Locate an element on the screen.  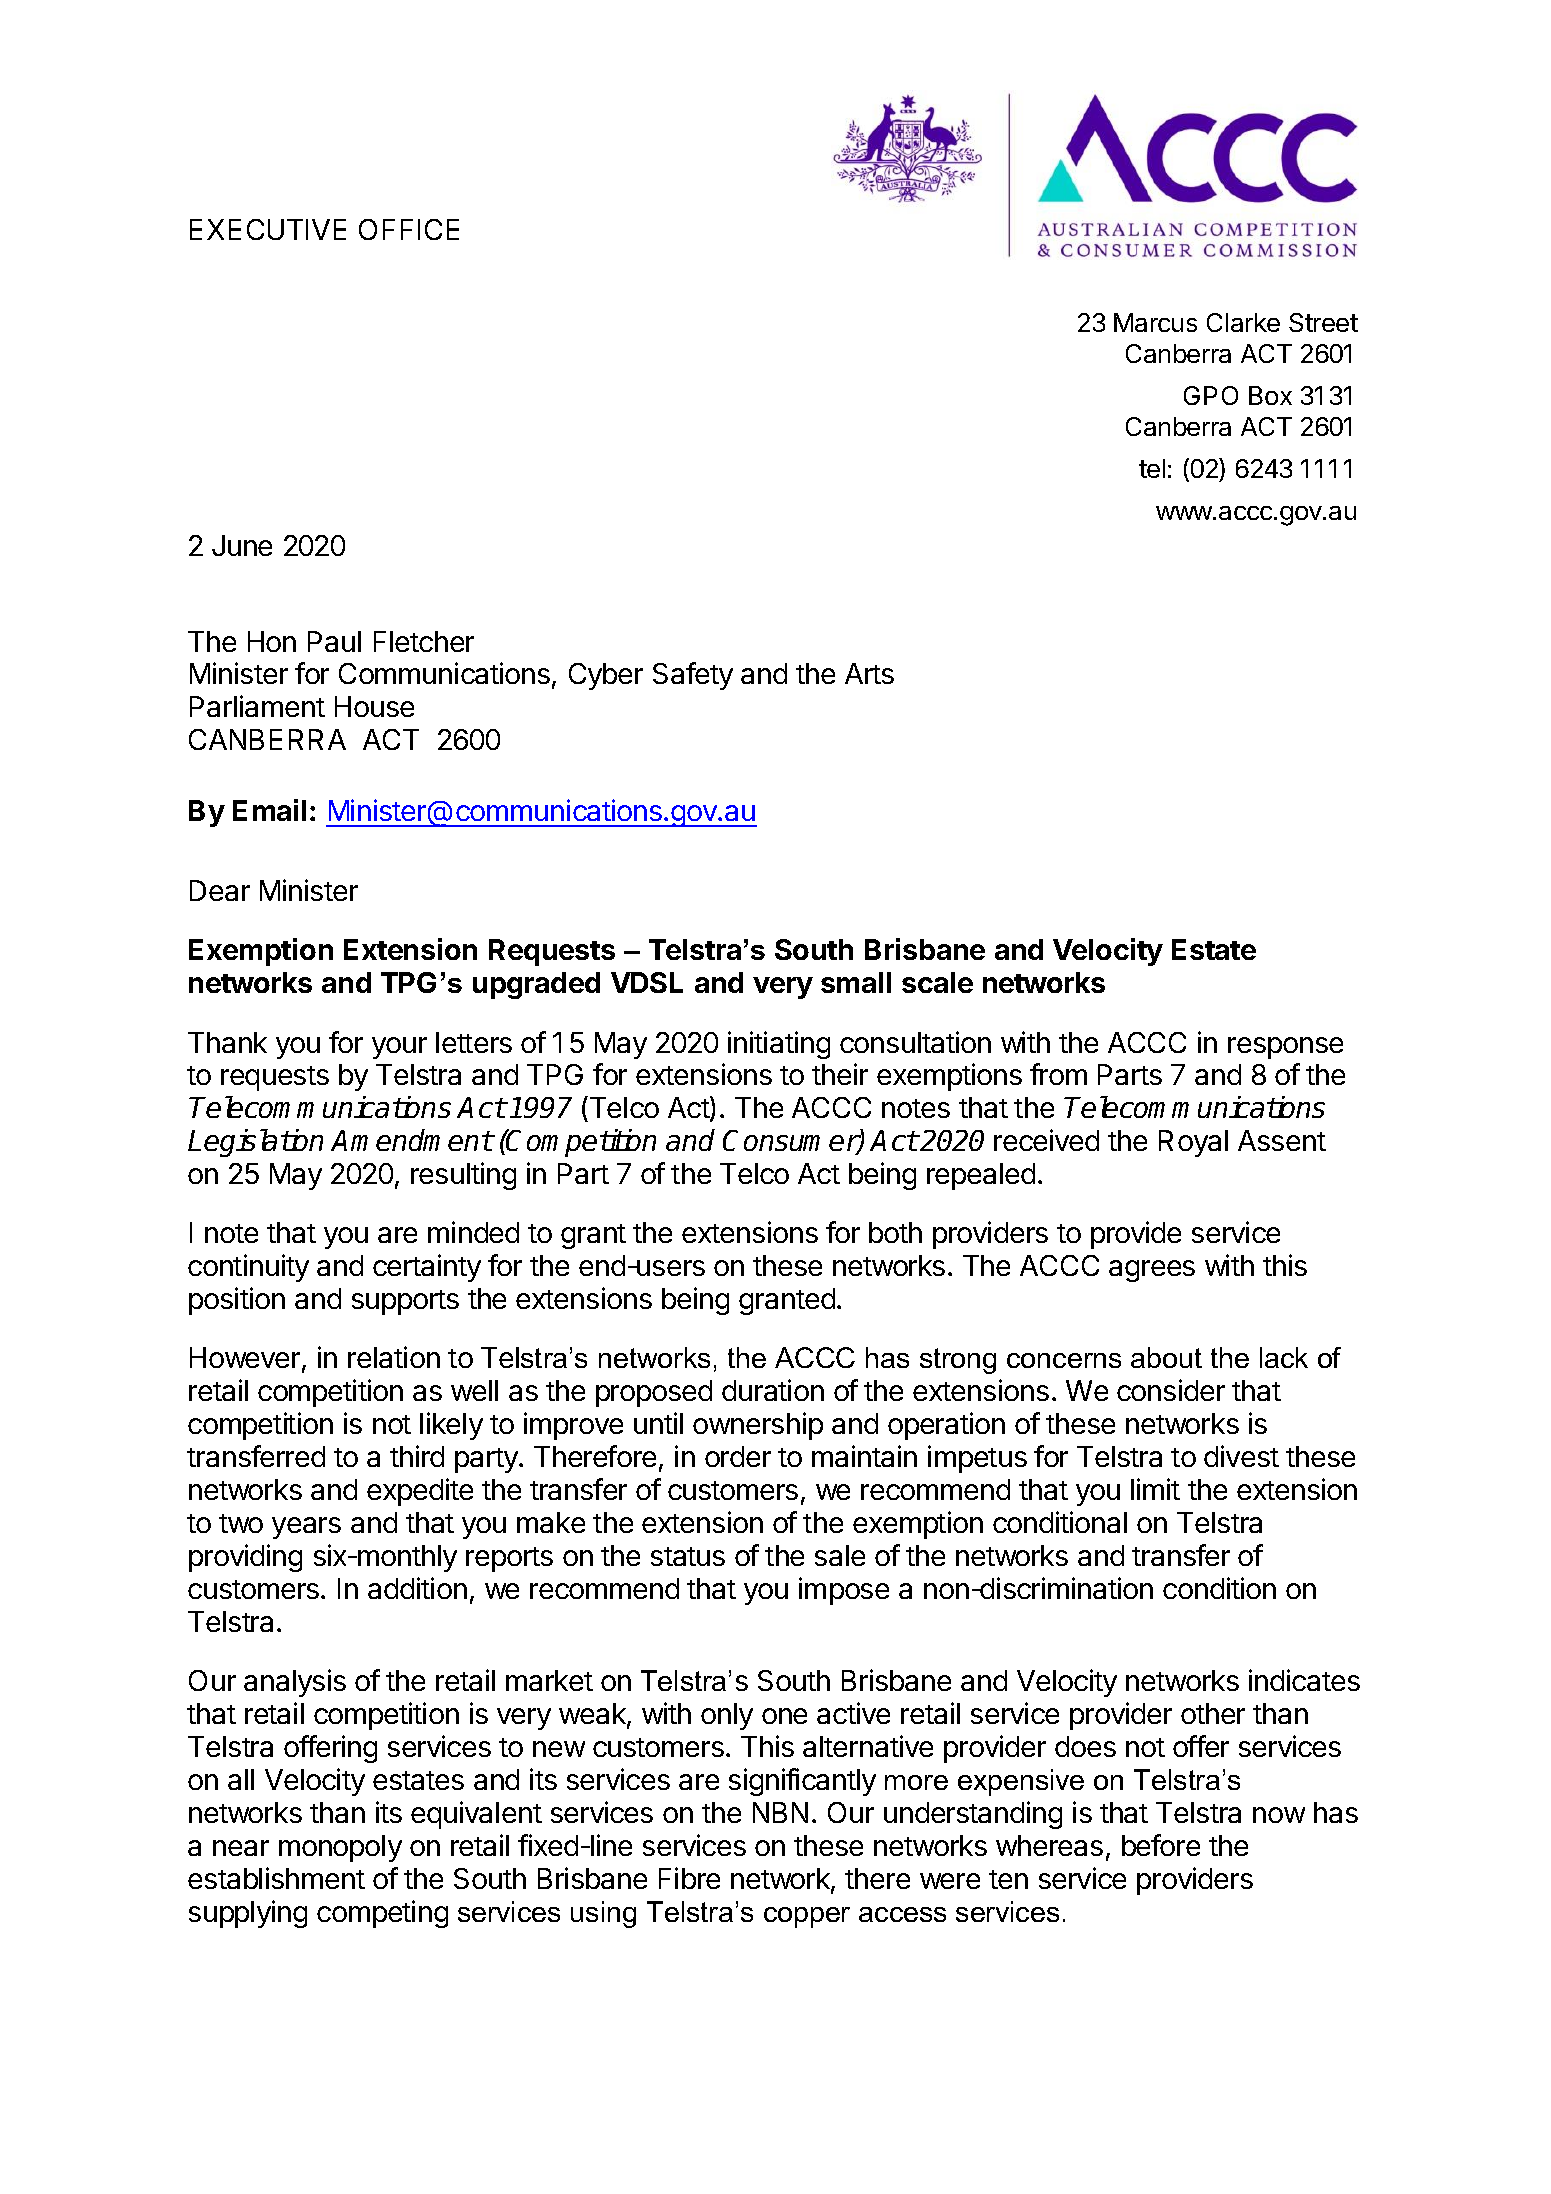
NBN is located at coordinates (780, 1812).
